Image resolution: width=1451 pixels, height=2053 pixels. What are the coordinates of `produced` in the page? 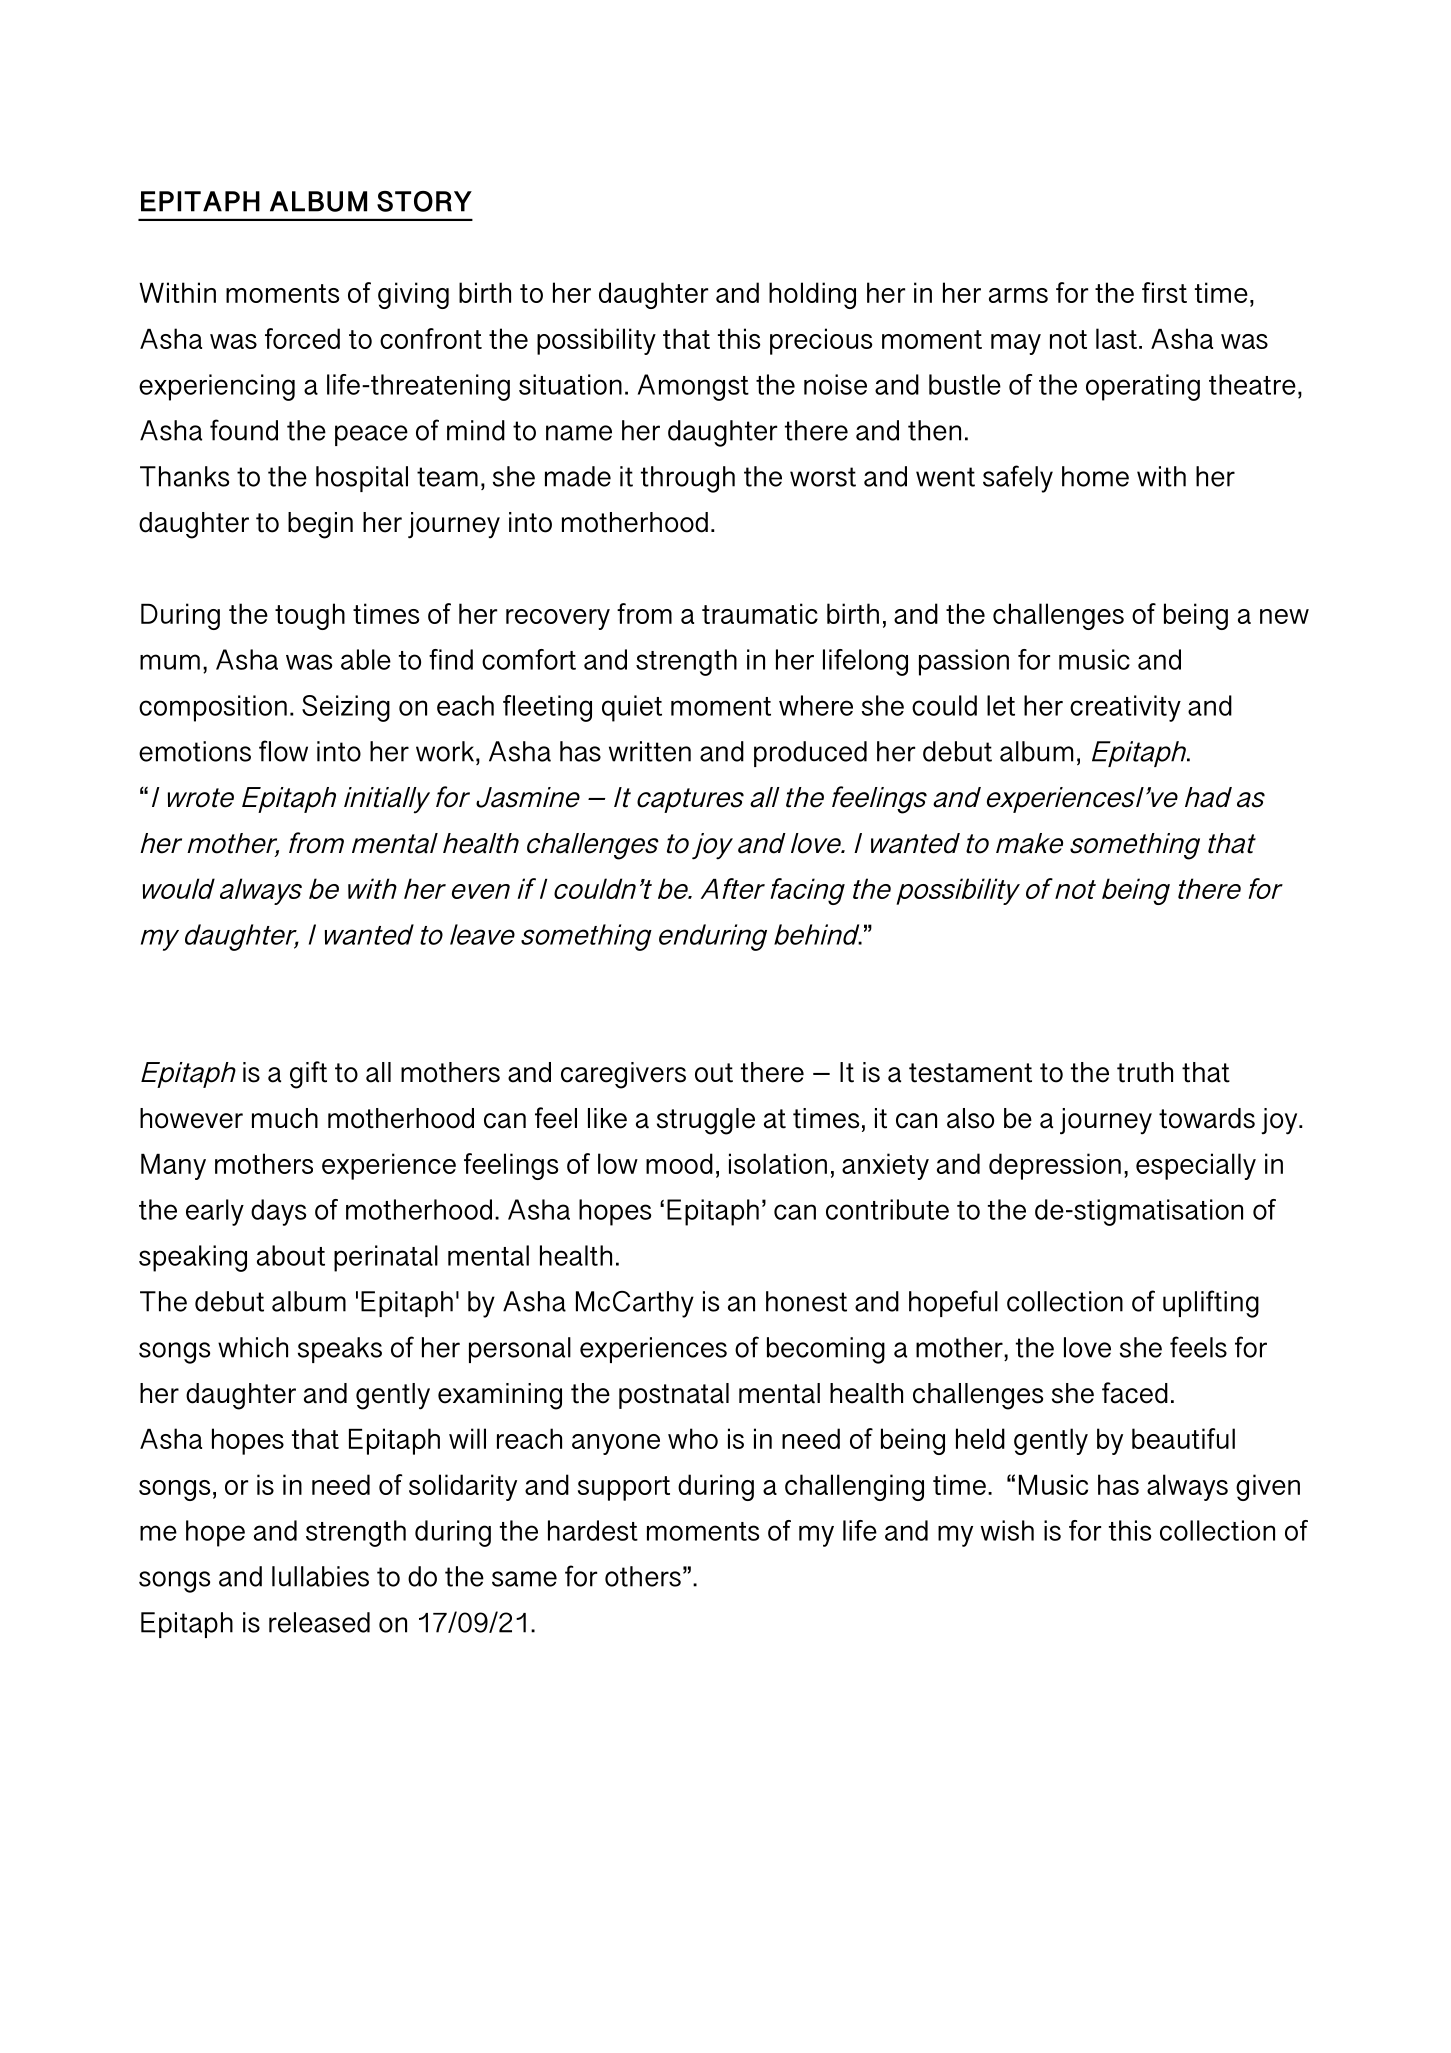 It's located at (810, 754).
